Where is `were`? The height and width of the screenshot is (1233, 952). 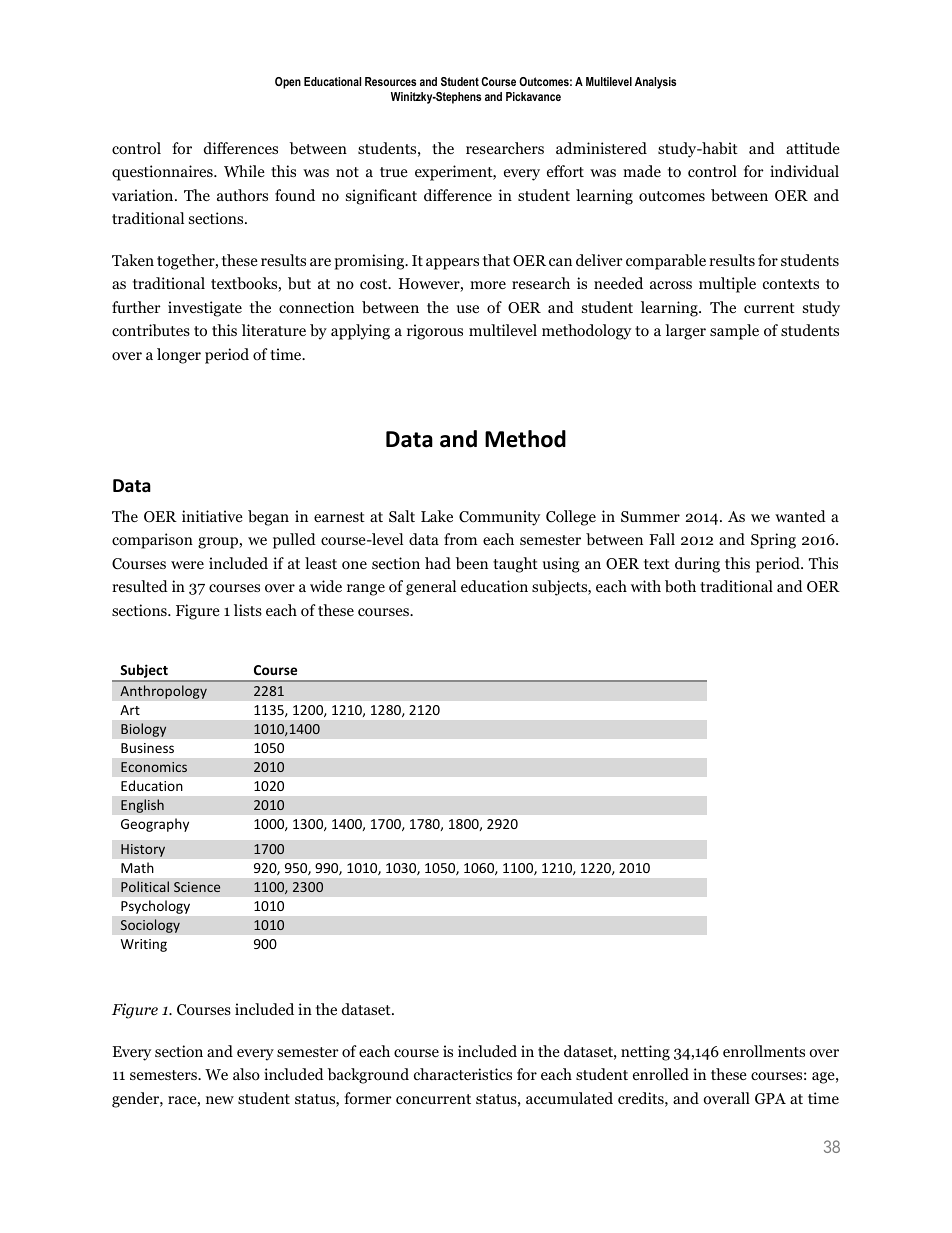
were is located at coordinates (187, 565).
